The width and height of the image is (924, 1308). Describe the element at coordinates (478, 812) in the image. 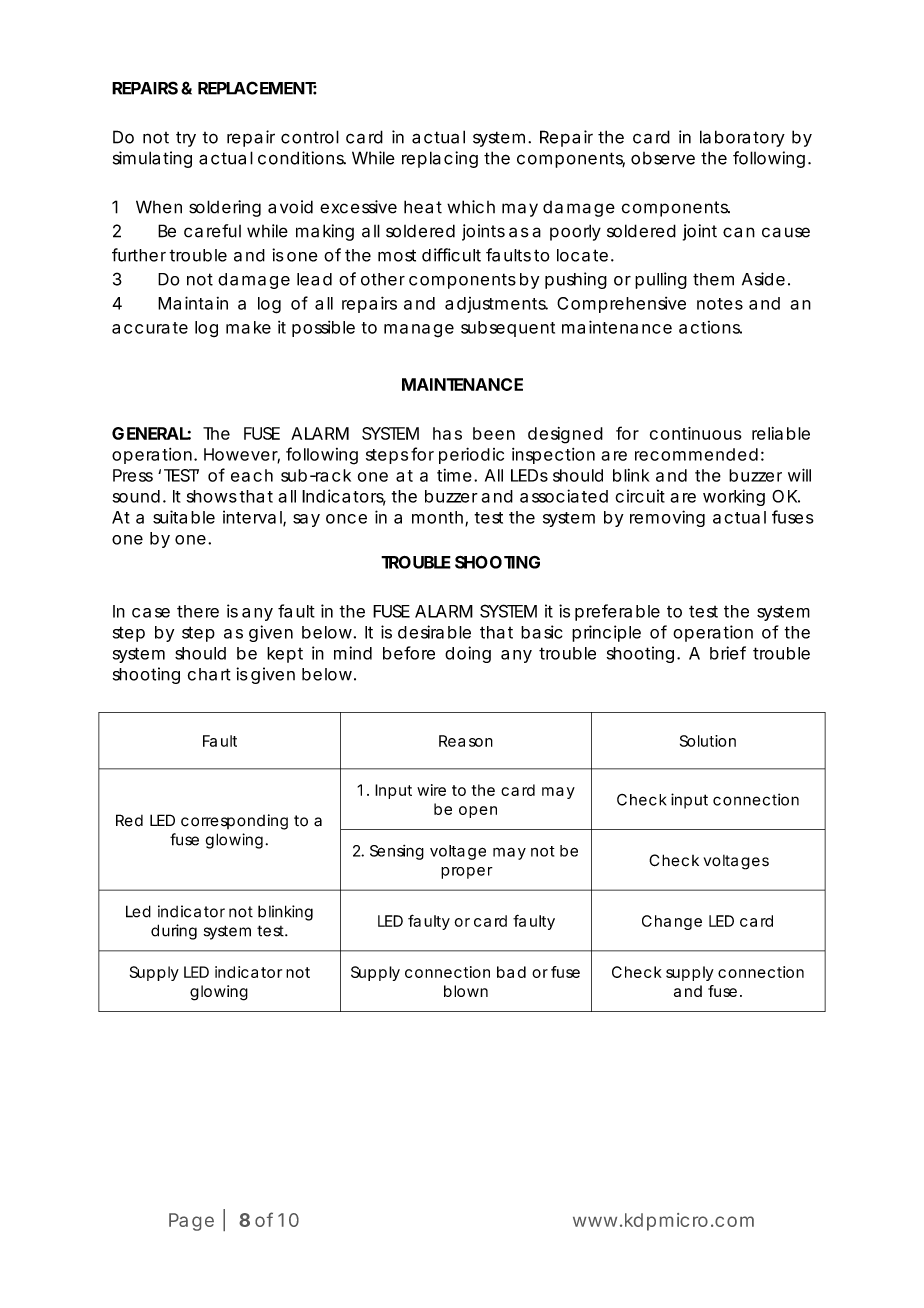

I see `open` at that location.
